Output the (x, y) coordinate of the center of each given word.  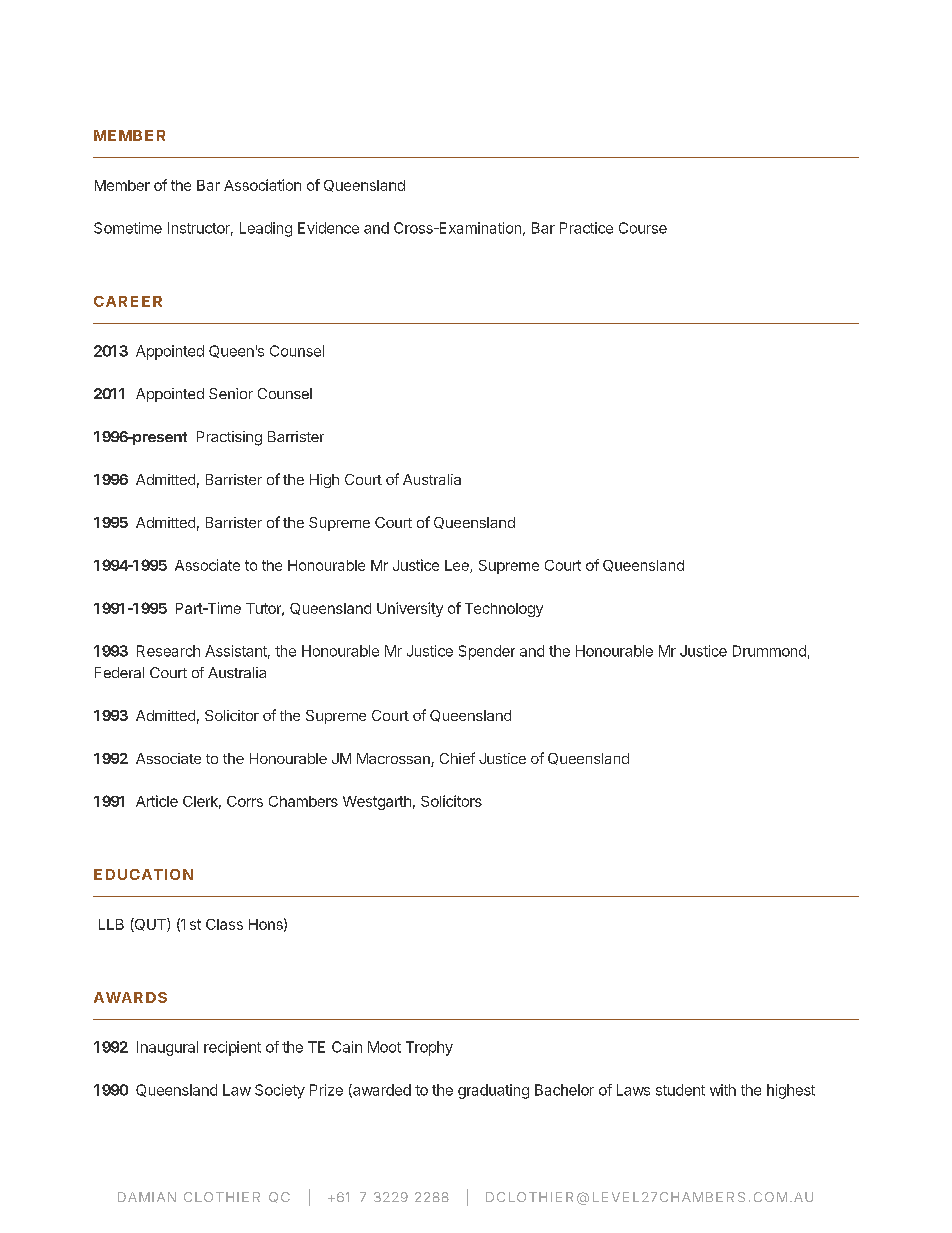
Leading (266, 229)
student (680, 1090)
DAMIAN (147, 1197)
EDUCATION (143, 874)
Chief (457, 758)
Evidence (328, 228)
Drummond (769, 651)
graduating (493, 1091)
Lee (458, 566)
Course (643, 228)
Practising (229, 438)
